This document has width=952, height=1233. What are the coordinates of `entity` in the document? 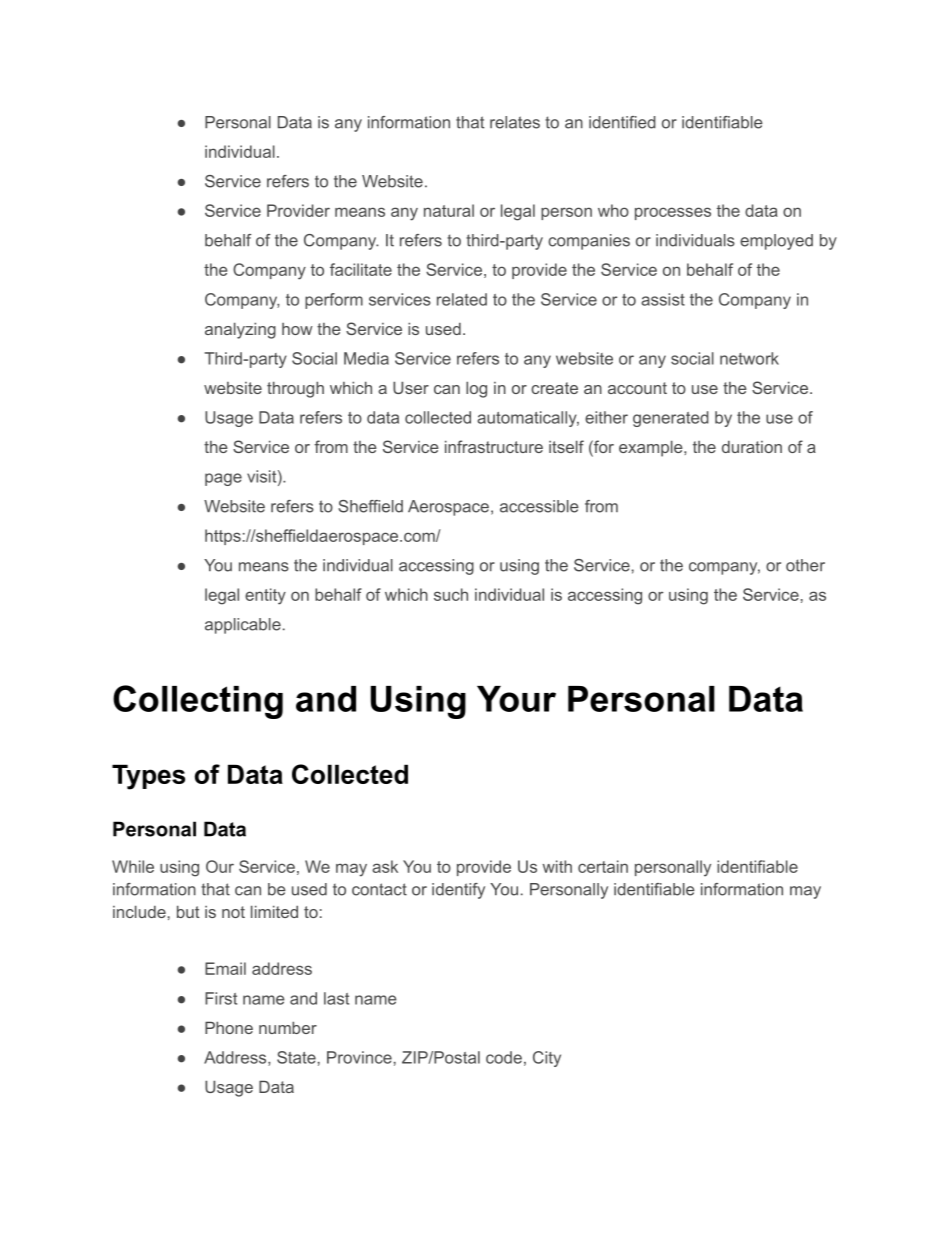 It's located at (265, 596).
